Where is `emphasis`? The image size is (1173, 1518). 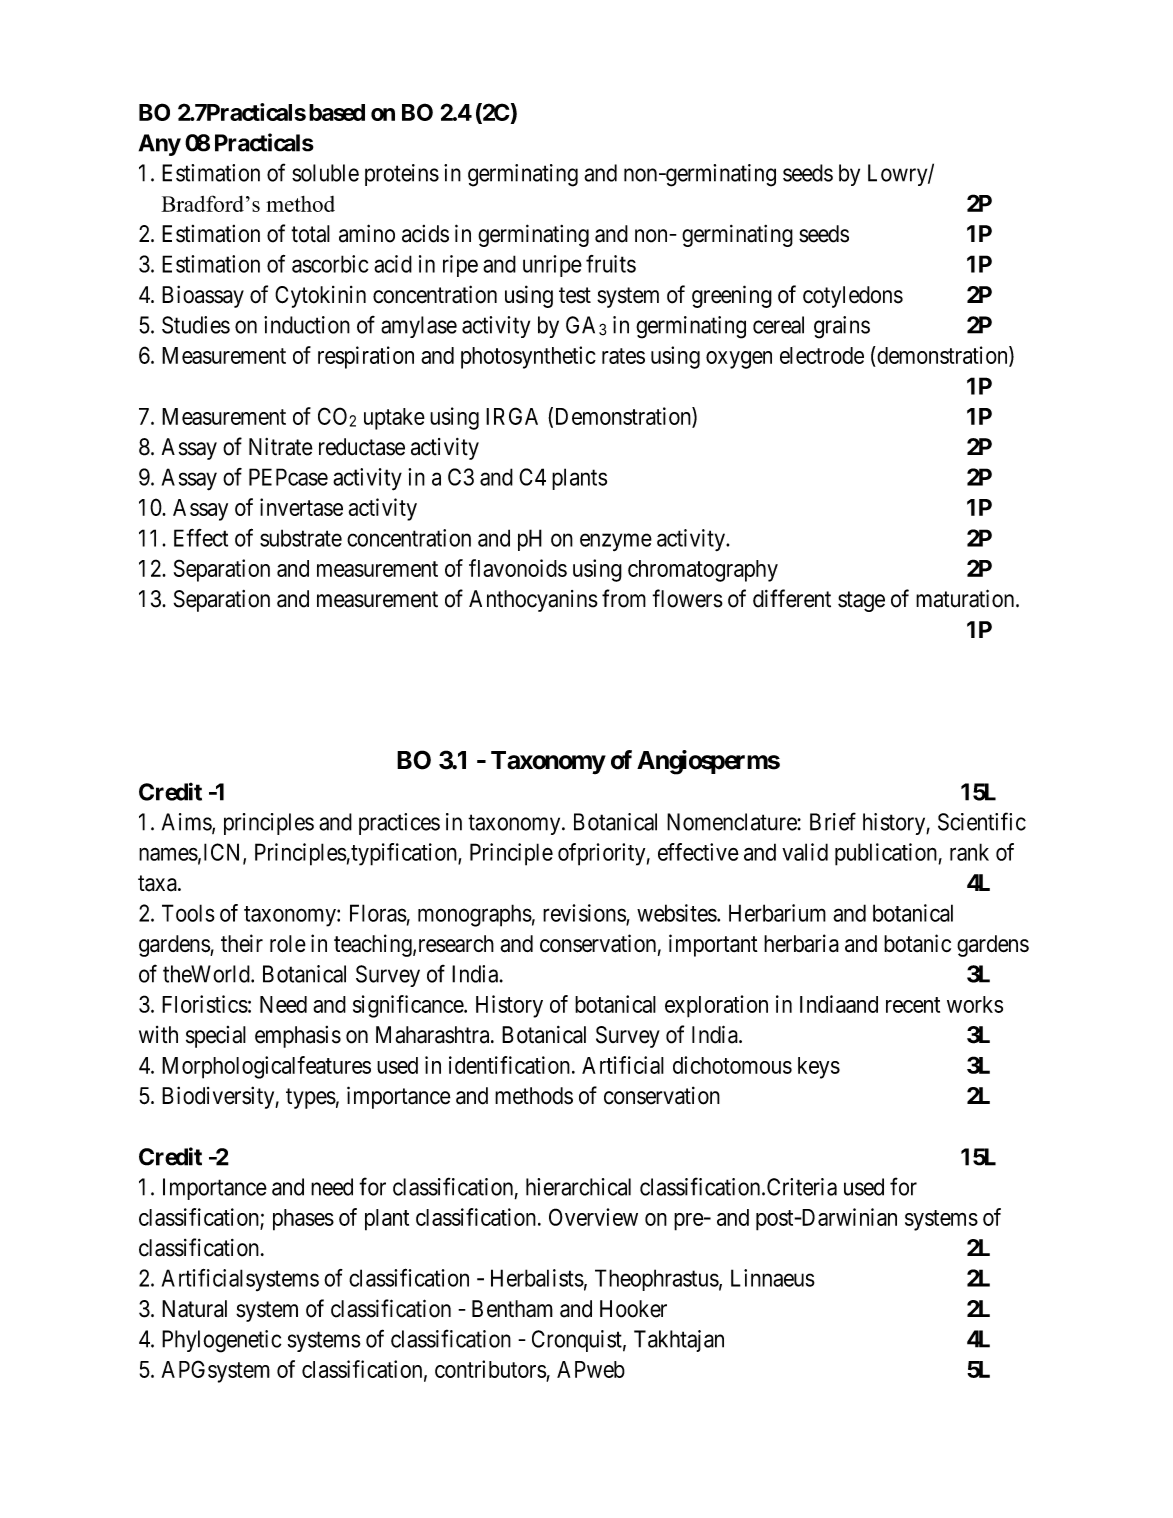
emphasis is located at coordinates (298, 1037).
